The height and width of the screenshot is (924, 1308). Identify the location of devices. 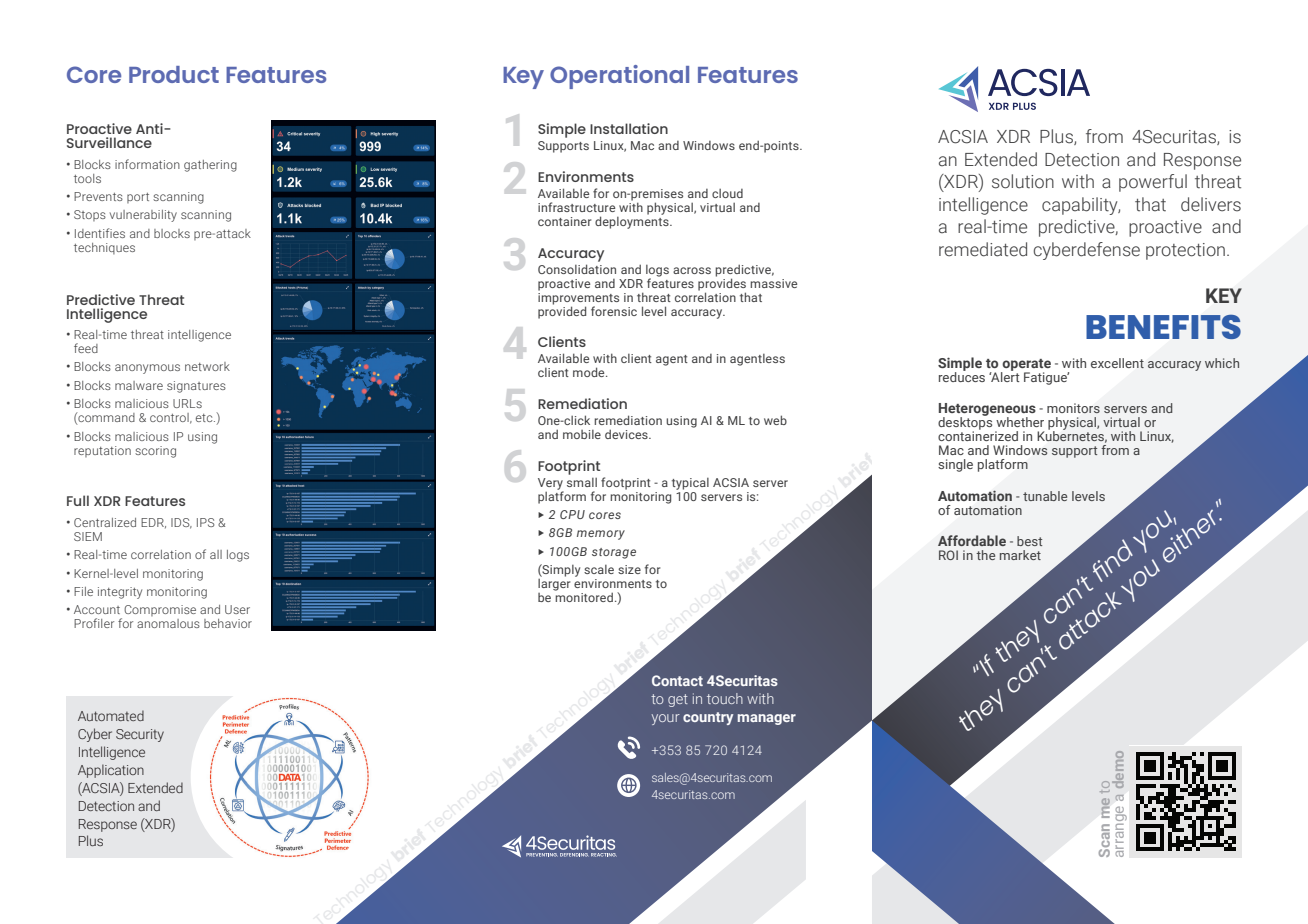
(627, 434).
